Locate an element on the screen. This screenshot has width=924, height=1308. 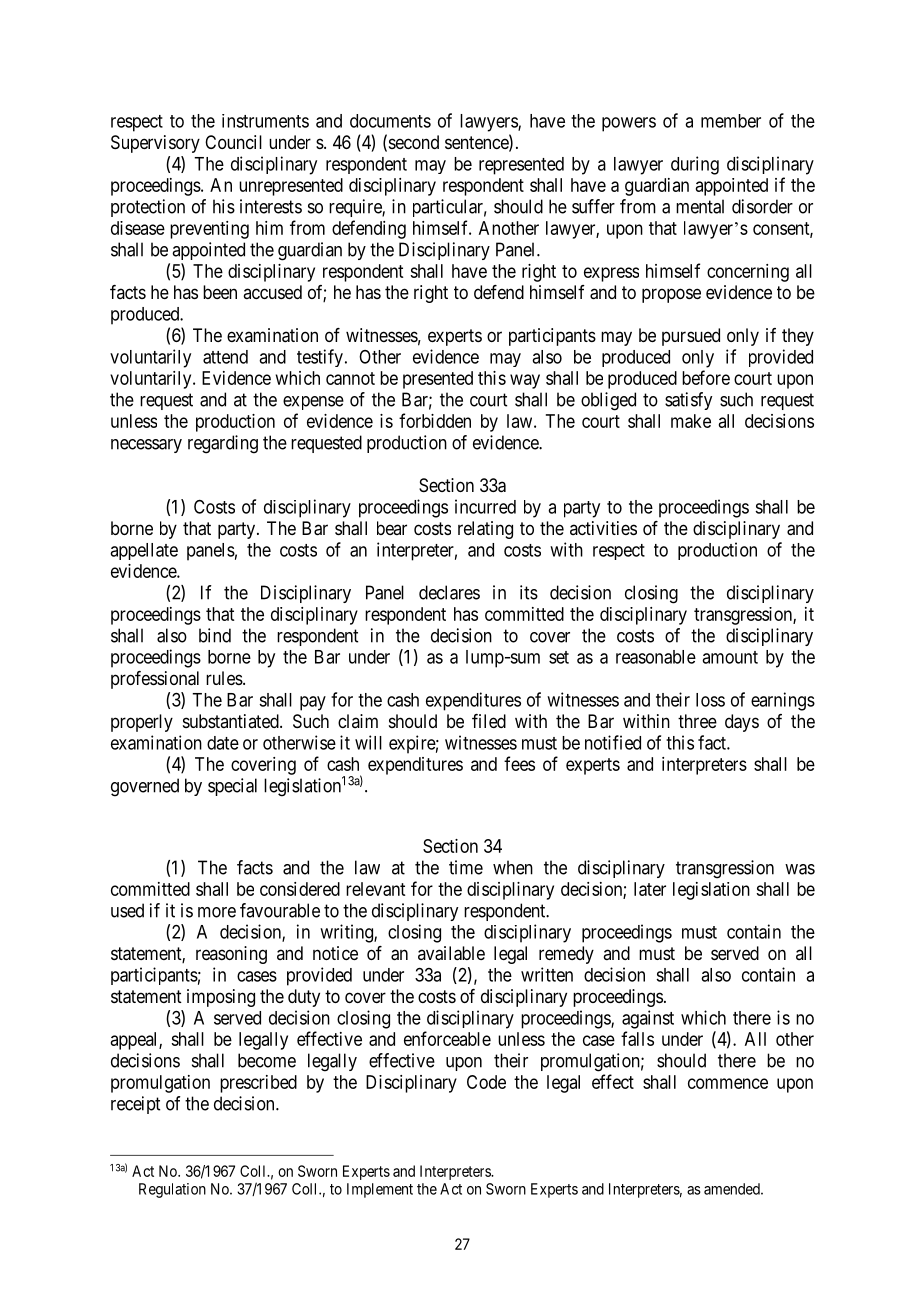
regarding is located at coordinates (223, 444).
